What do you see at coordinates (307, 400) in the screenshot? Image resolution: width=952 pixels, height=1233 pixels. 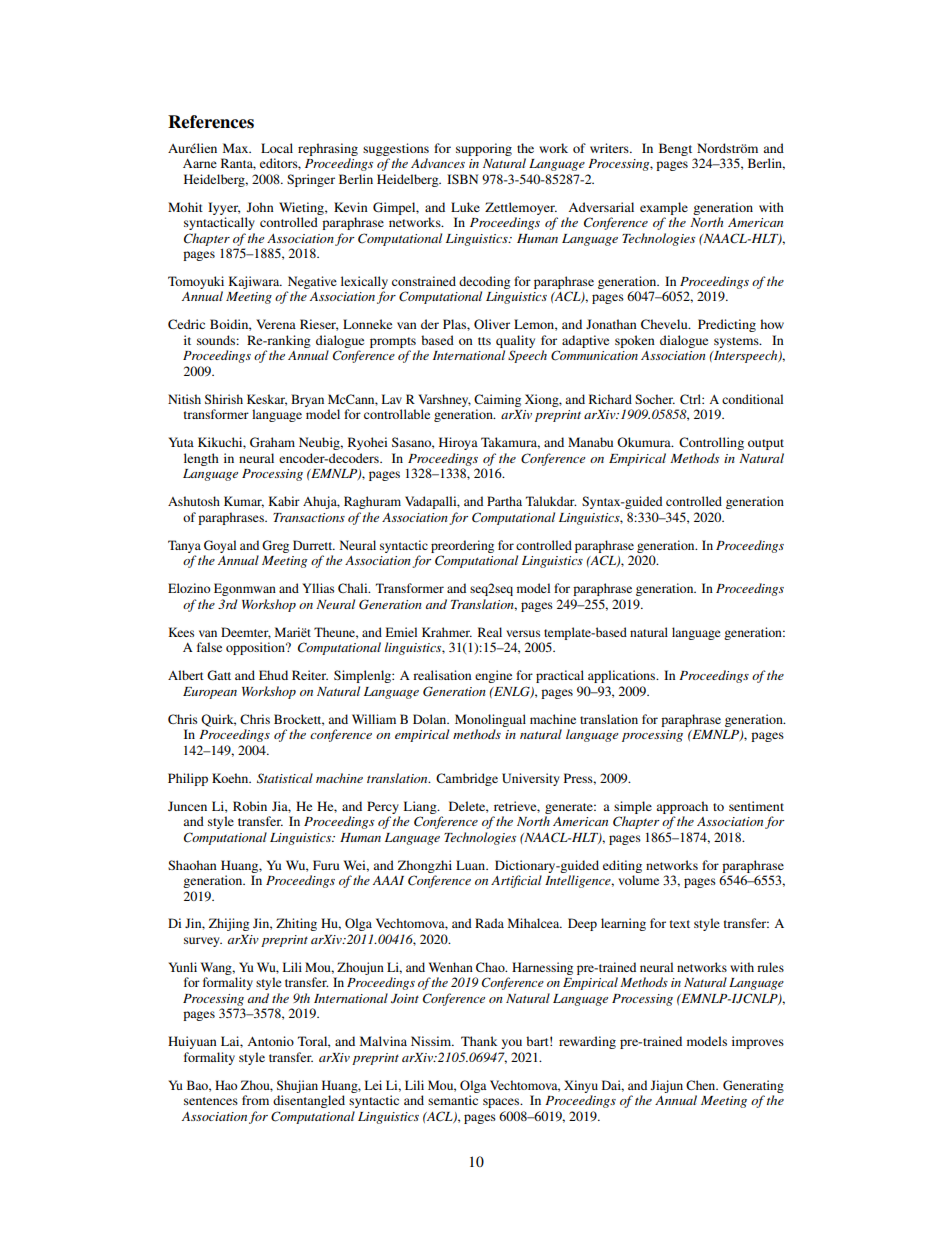 I see `Bryan` at bounding box center [307, 400].
